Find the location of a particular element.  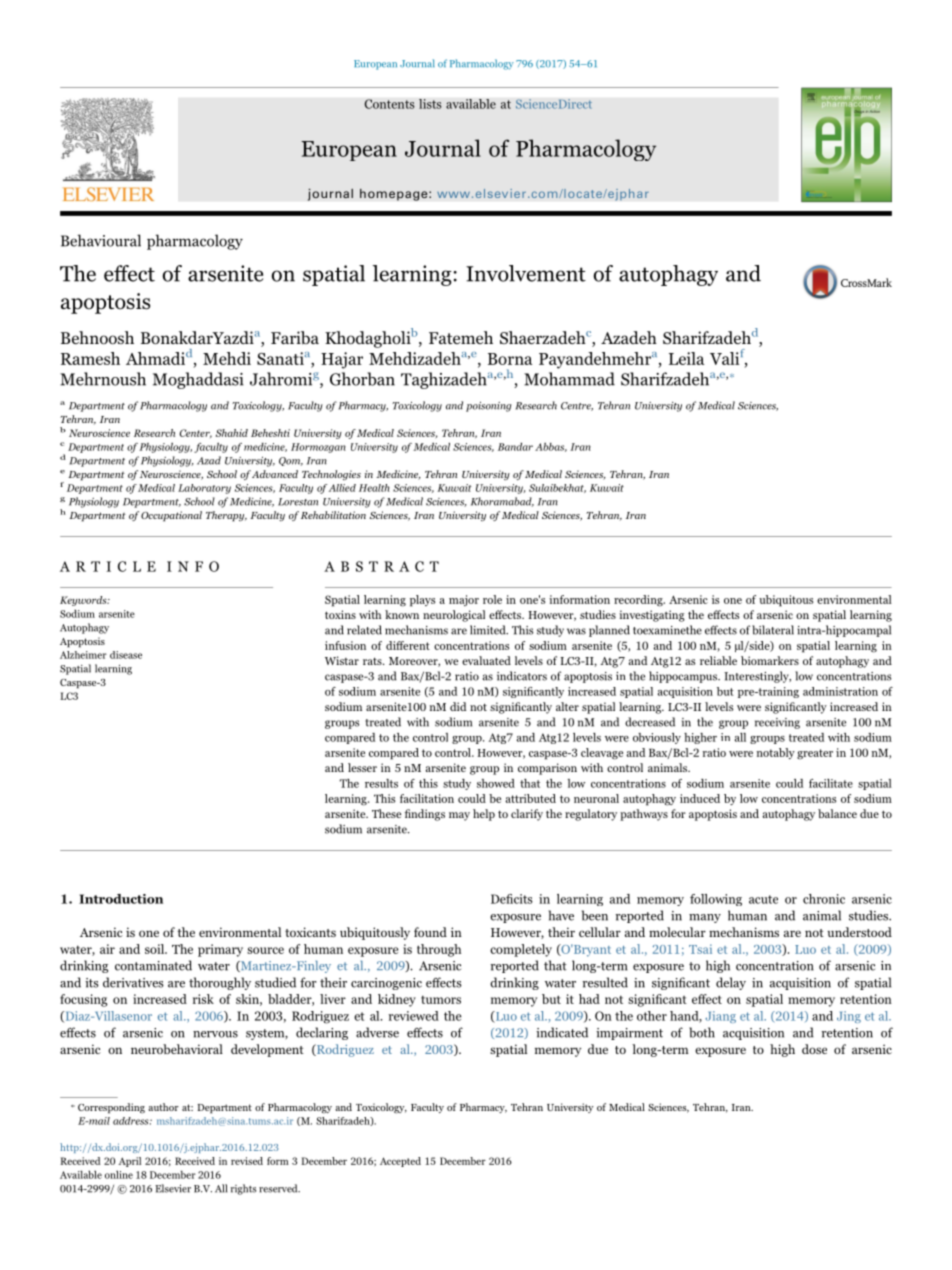

Leila is located at coordinates (686, 358).
